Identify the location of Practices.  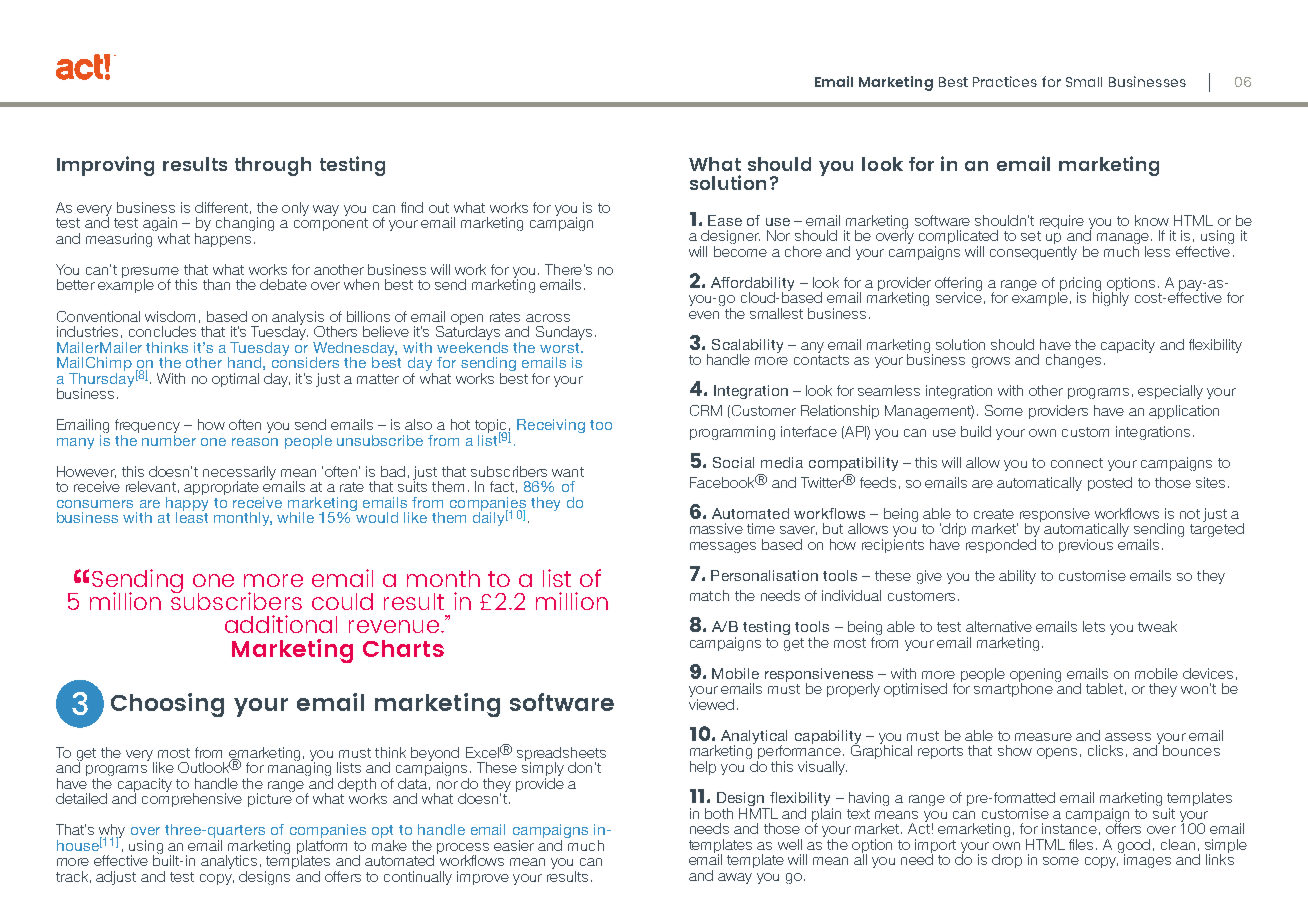
(1005, 81).
